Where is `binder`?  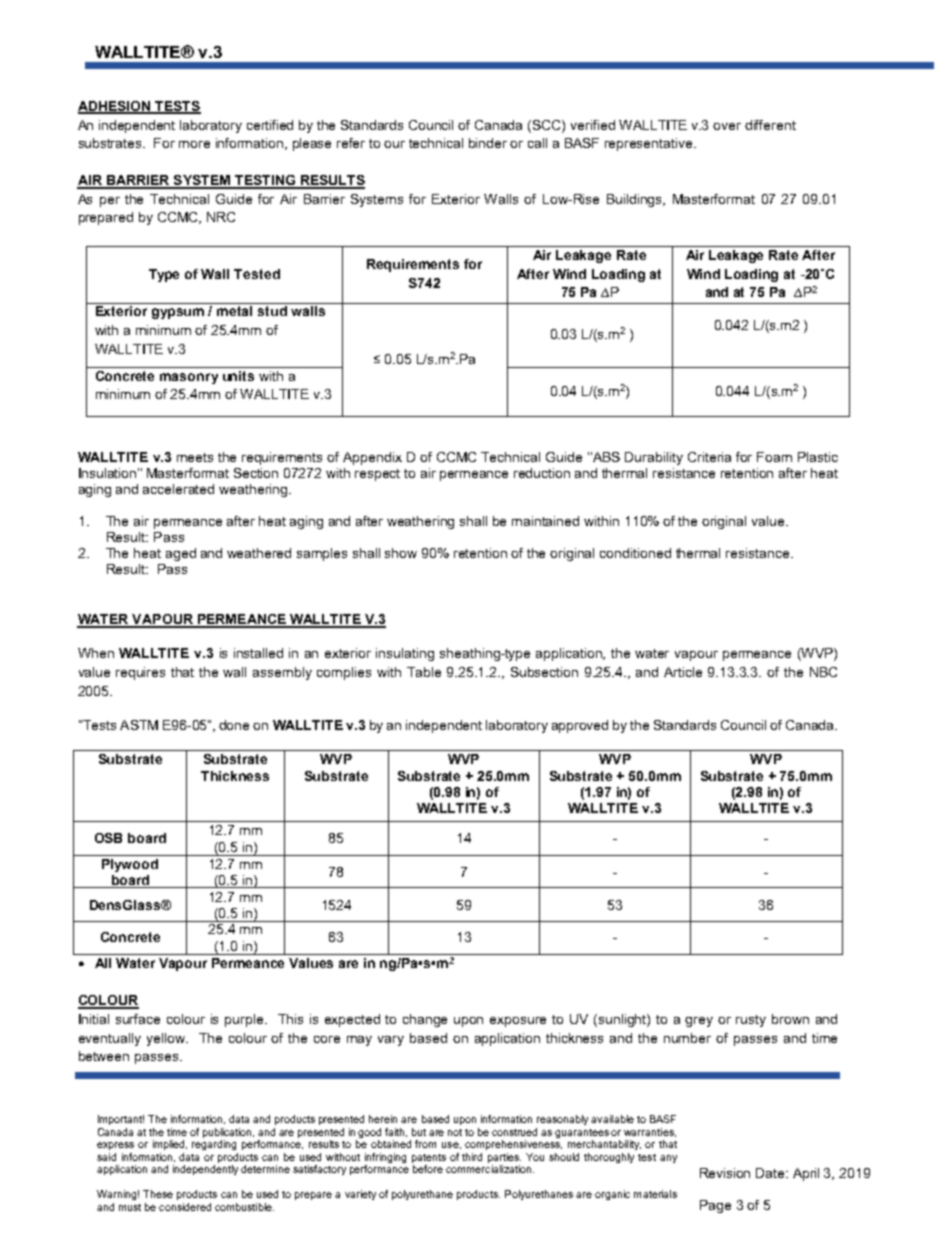
binder is located at coordinates (488, 143).
